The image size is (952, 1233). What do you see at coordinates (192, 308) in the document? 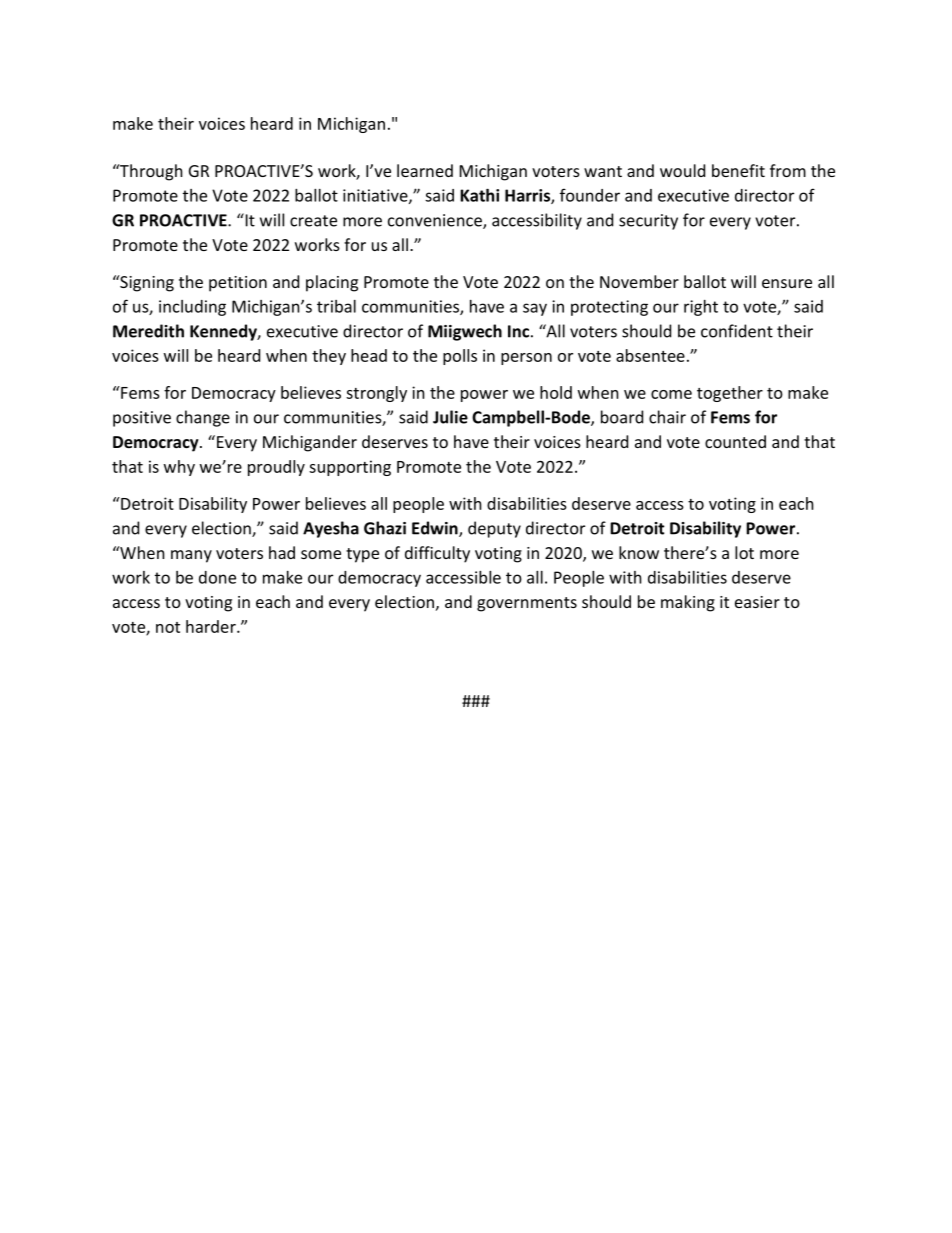
I see `including` at bounding box center [192, 308].
